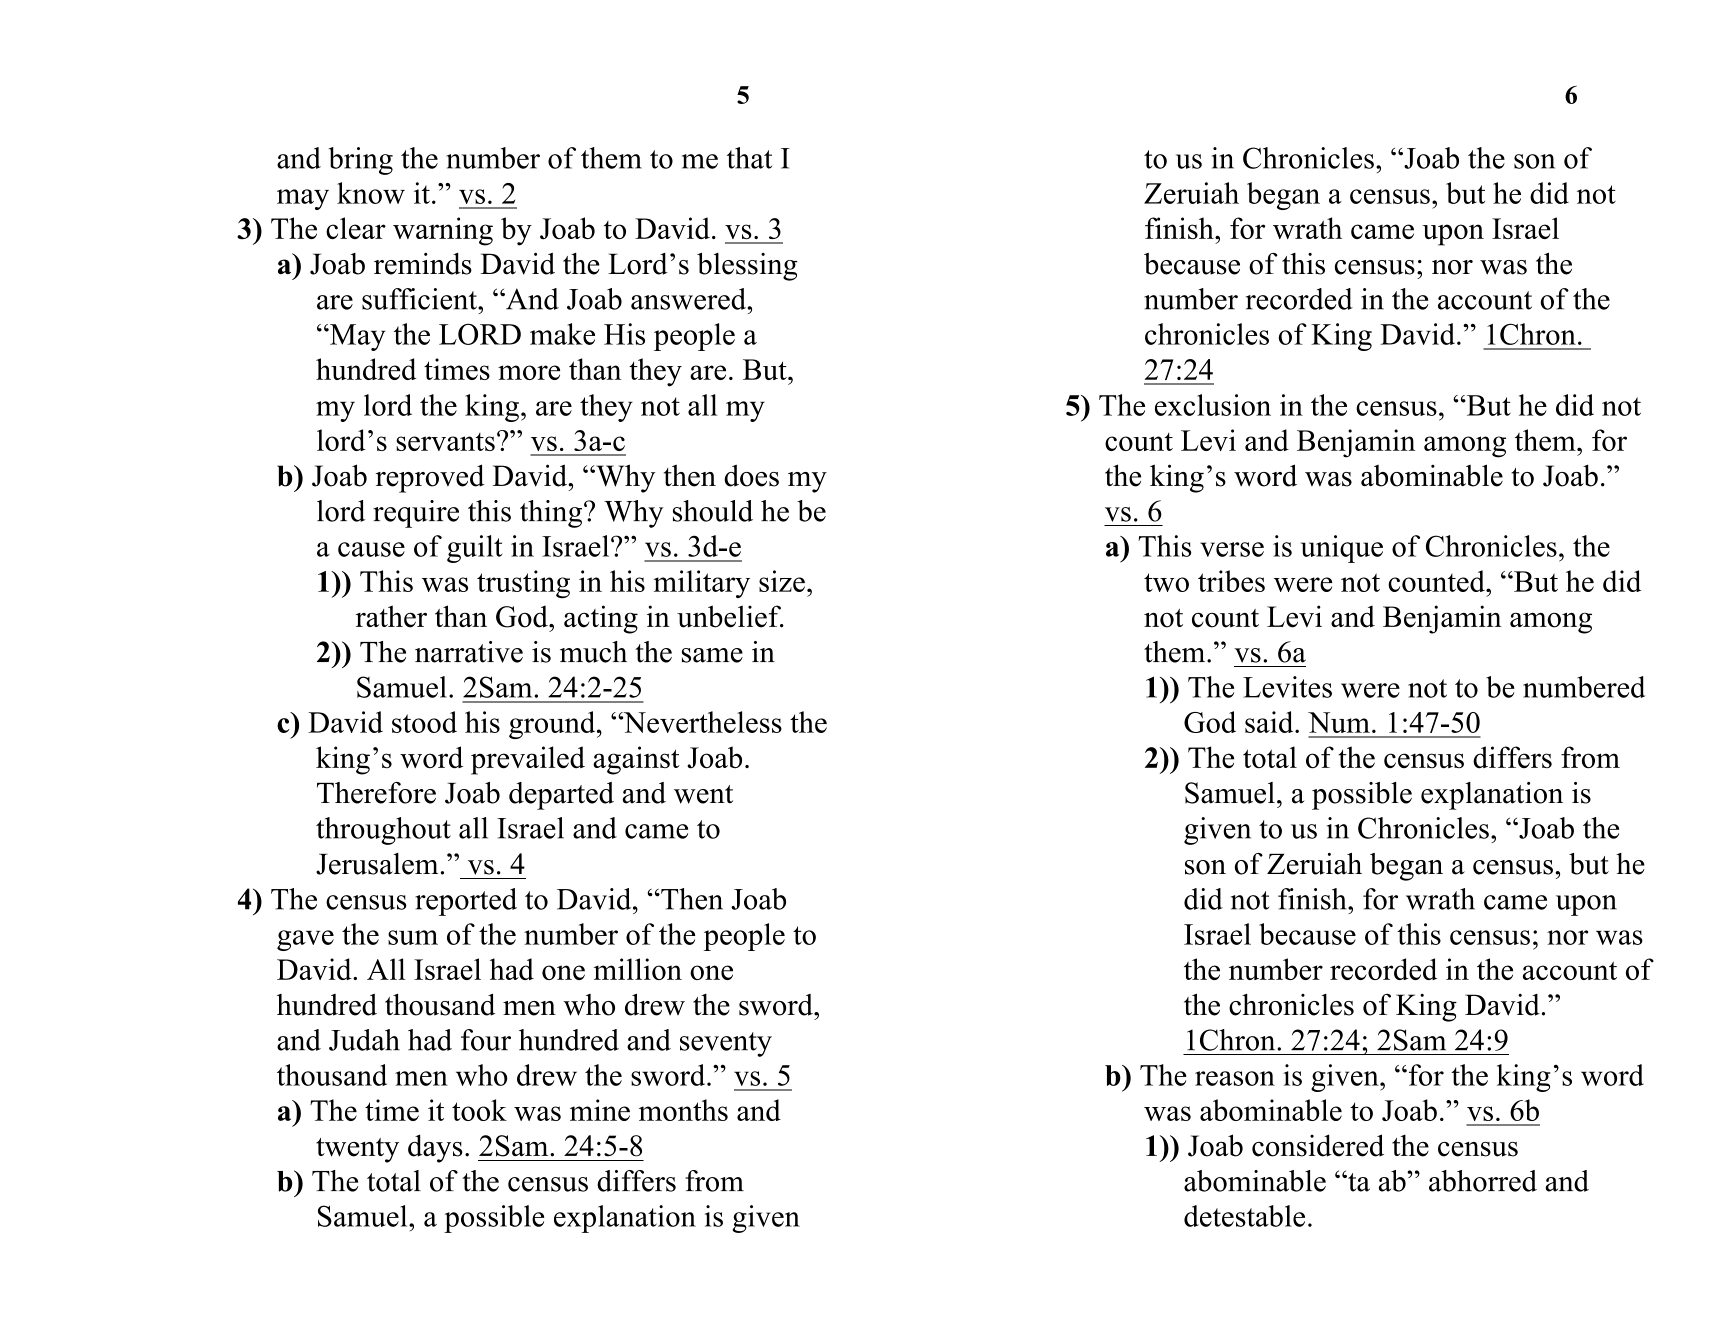  Describe the element at coordinates (377, 864) in the screenshot. I see `Jerusalem` at that location.
